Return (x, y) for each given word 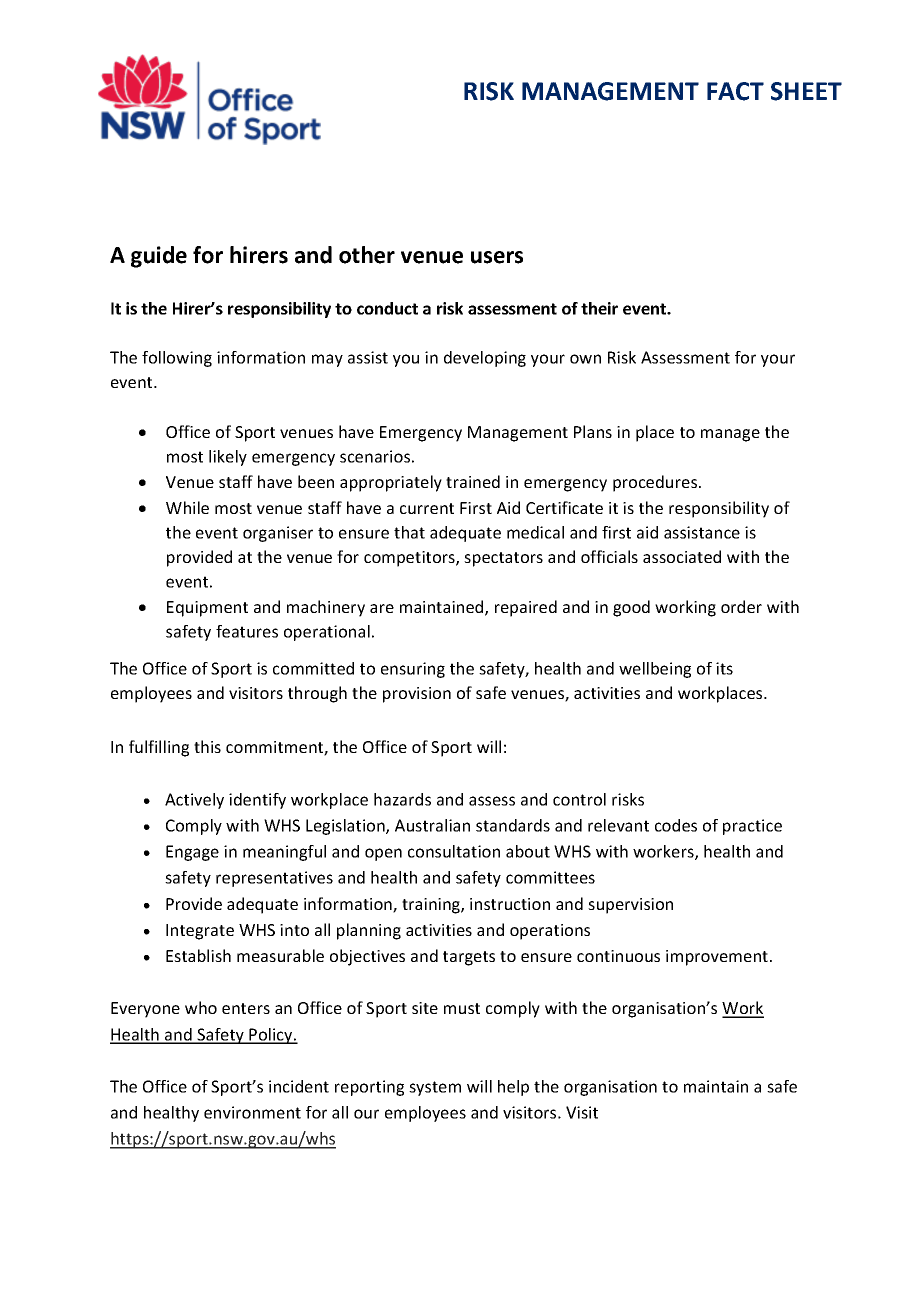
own (585, 359)
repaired (526, 608)
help (513, 1088)
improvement (717, 958)
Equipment (207, 609)
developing (485, 359)
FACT (735, 91)
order (741, 606)
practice (752, 827)
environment (252, 1112)
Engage (192, 853)
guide (159, 257)
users (497, 257)
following (177, 359)
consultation (454, 851)
